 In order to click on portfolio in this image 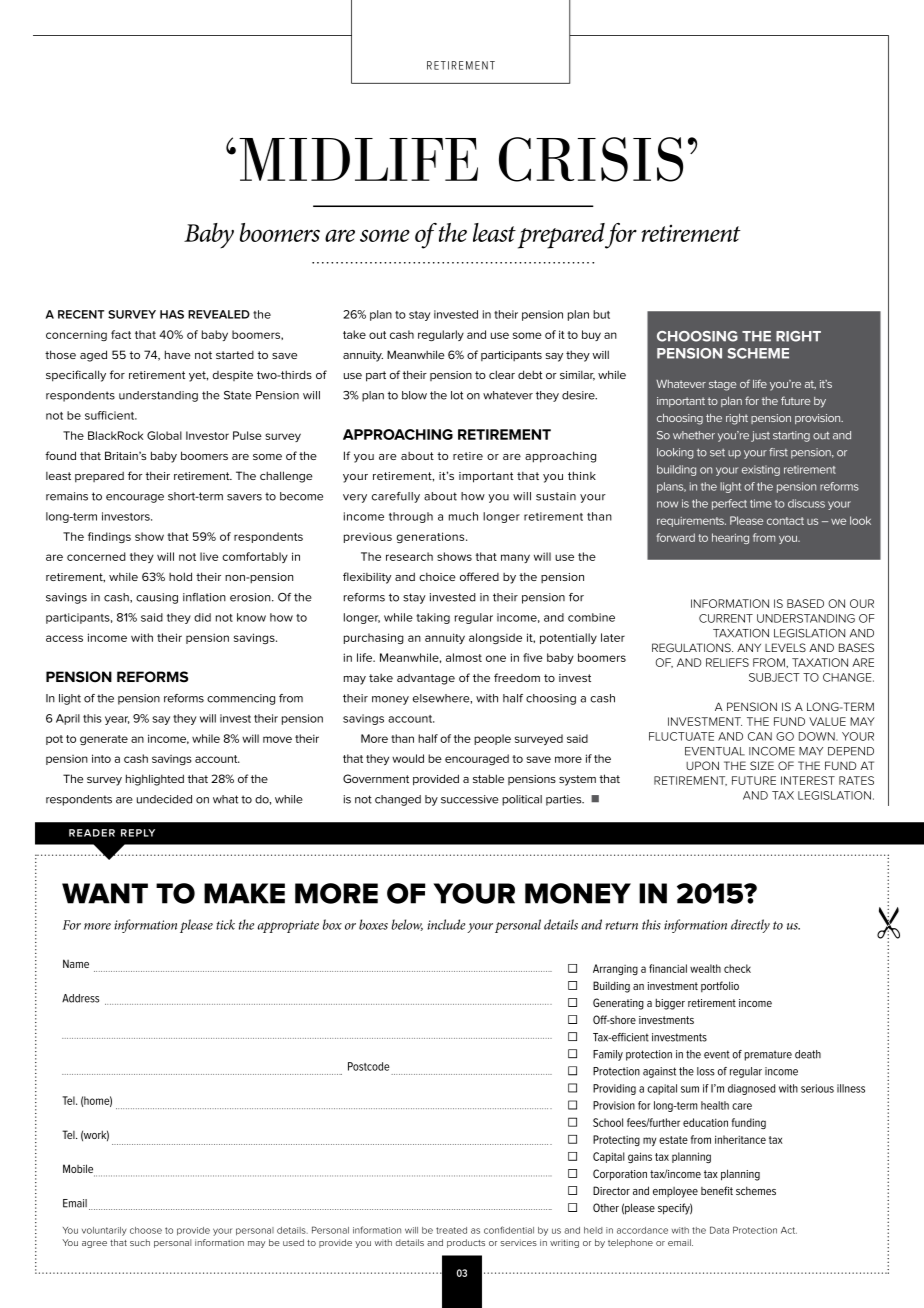, I will do `click(720, 986)`.
